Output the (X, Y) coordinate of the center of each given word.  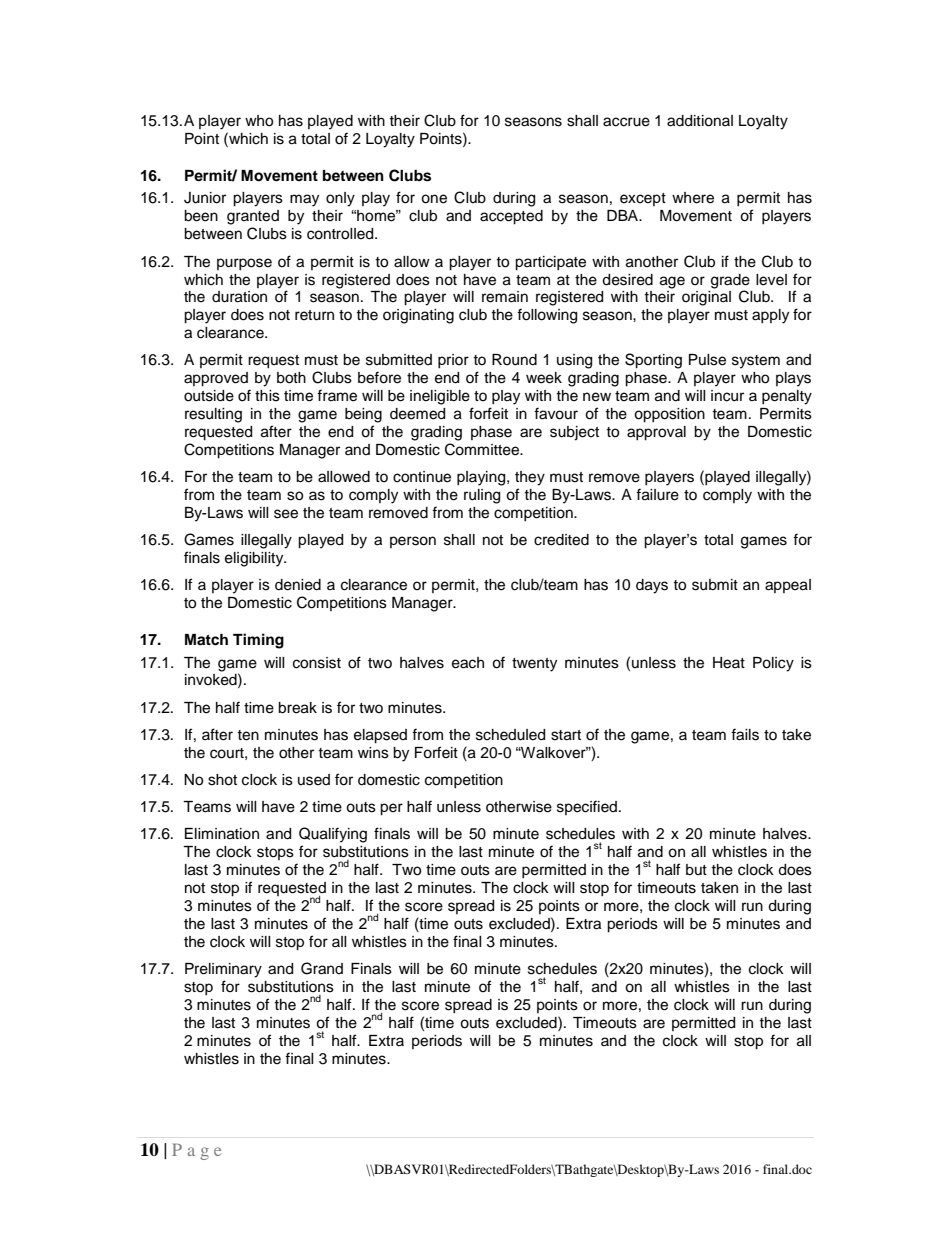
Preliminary (223, 970)
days (652, 586)
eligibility (255, 559)
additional (700, 121)
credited (561, 540)
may (304, 200)
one (434, 199)
